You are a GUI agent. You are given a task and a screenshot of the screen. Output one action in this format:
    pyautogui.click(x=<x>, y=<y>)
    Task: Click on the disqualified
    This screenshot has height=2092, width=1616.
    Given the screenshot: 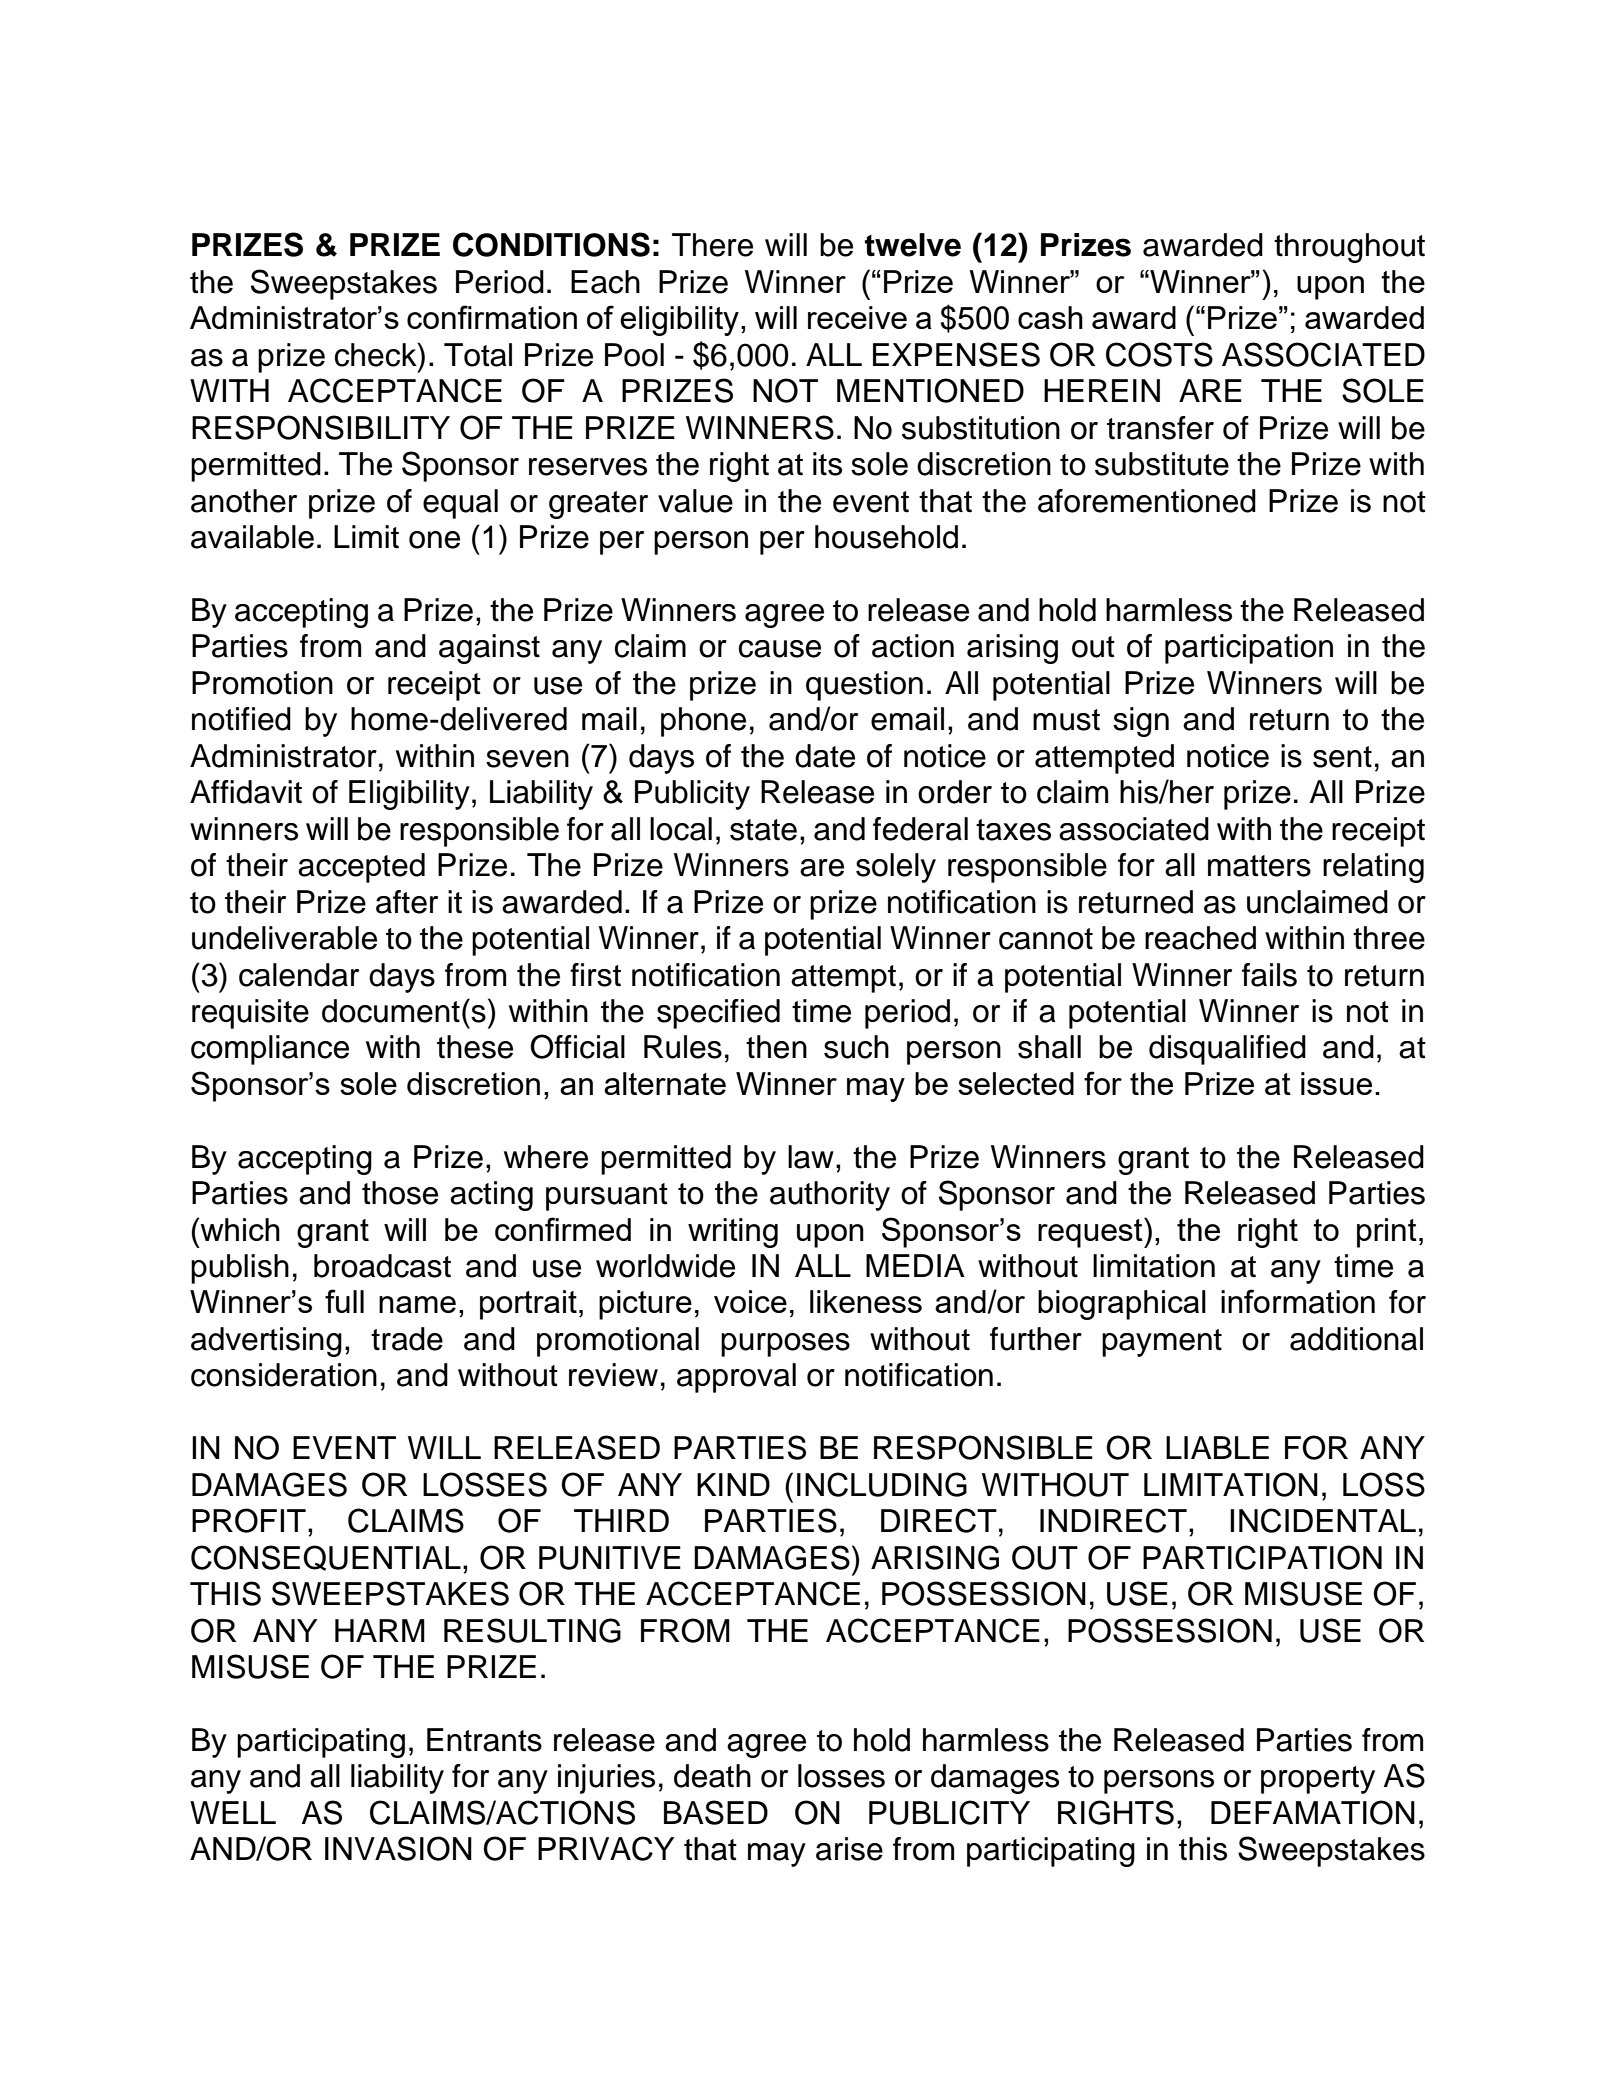 What is the action you would take?
    pyautogui.click(x=1227, y=1050)
